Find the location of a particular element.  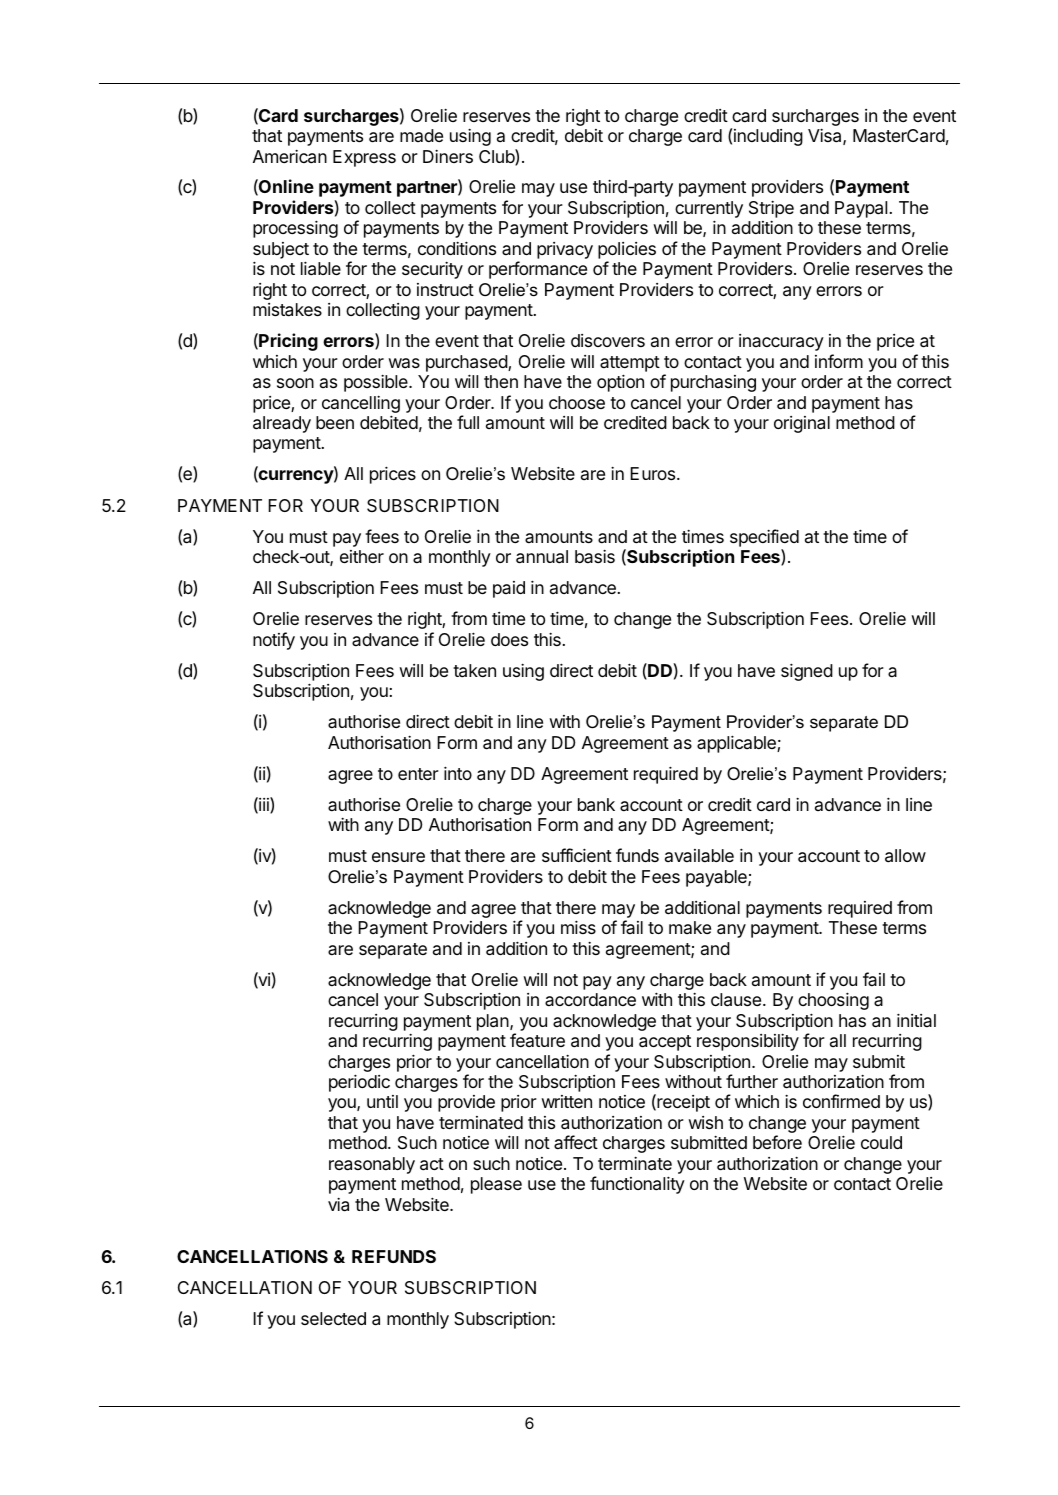

Express is located at coordinates (364, 158).
